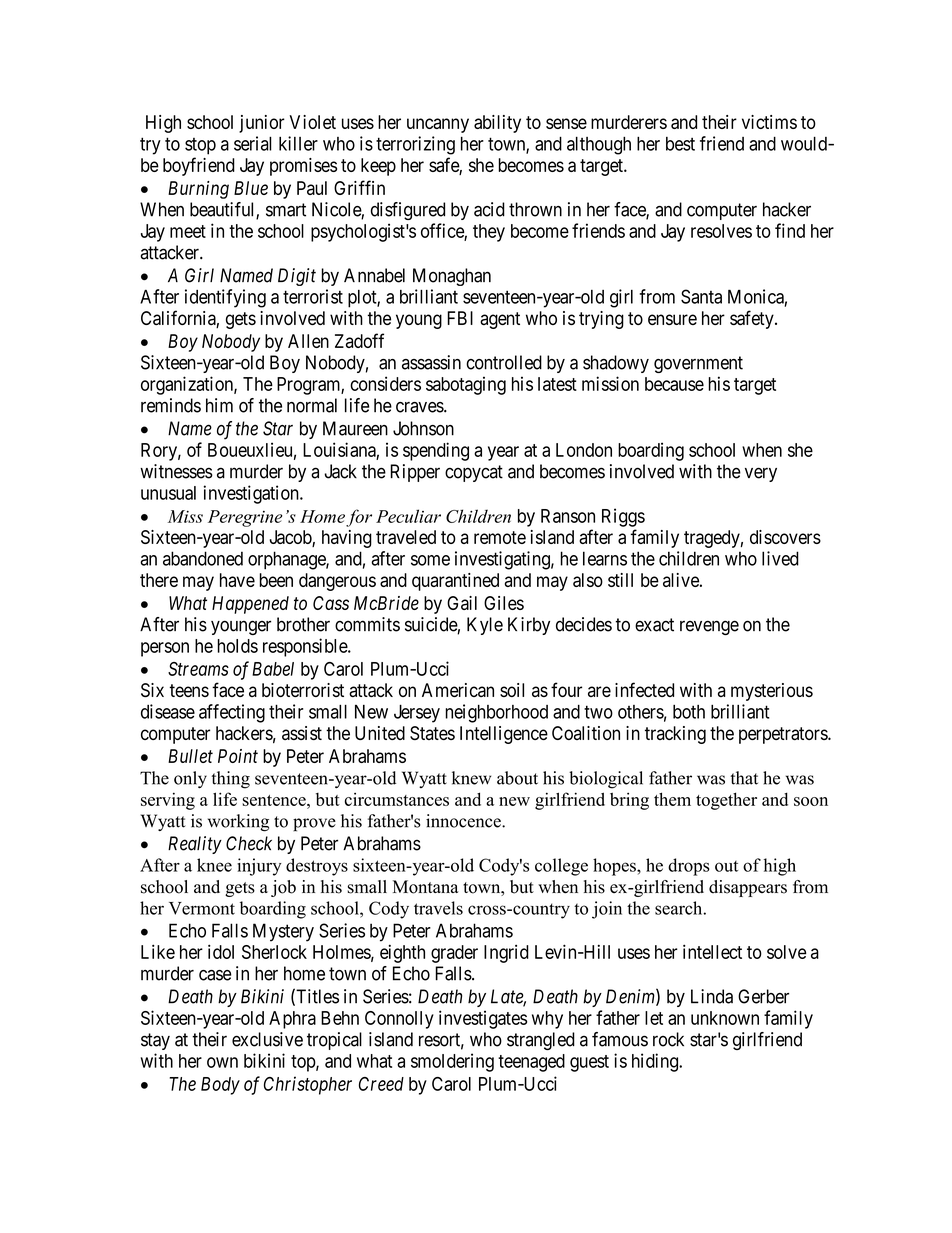 The height and width of the image is (1233, 952). What do you see at coordinates (709, 627) in the image?
I see `revenge` at bounding box center [709, 627].
